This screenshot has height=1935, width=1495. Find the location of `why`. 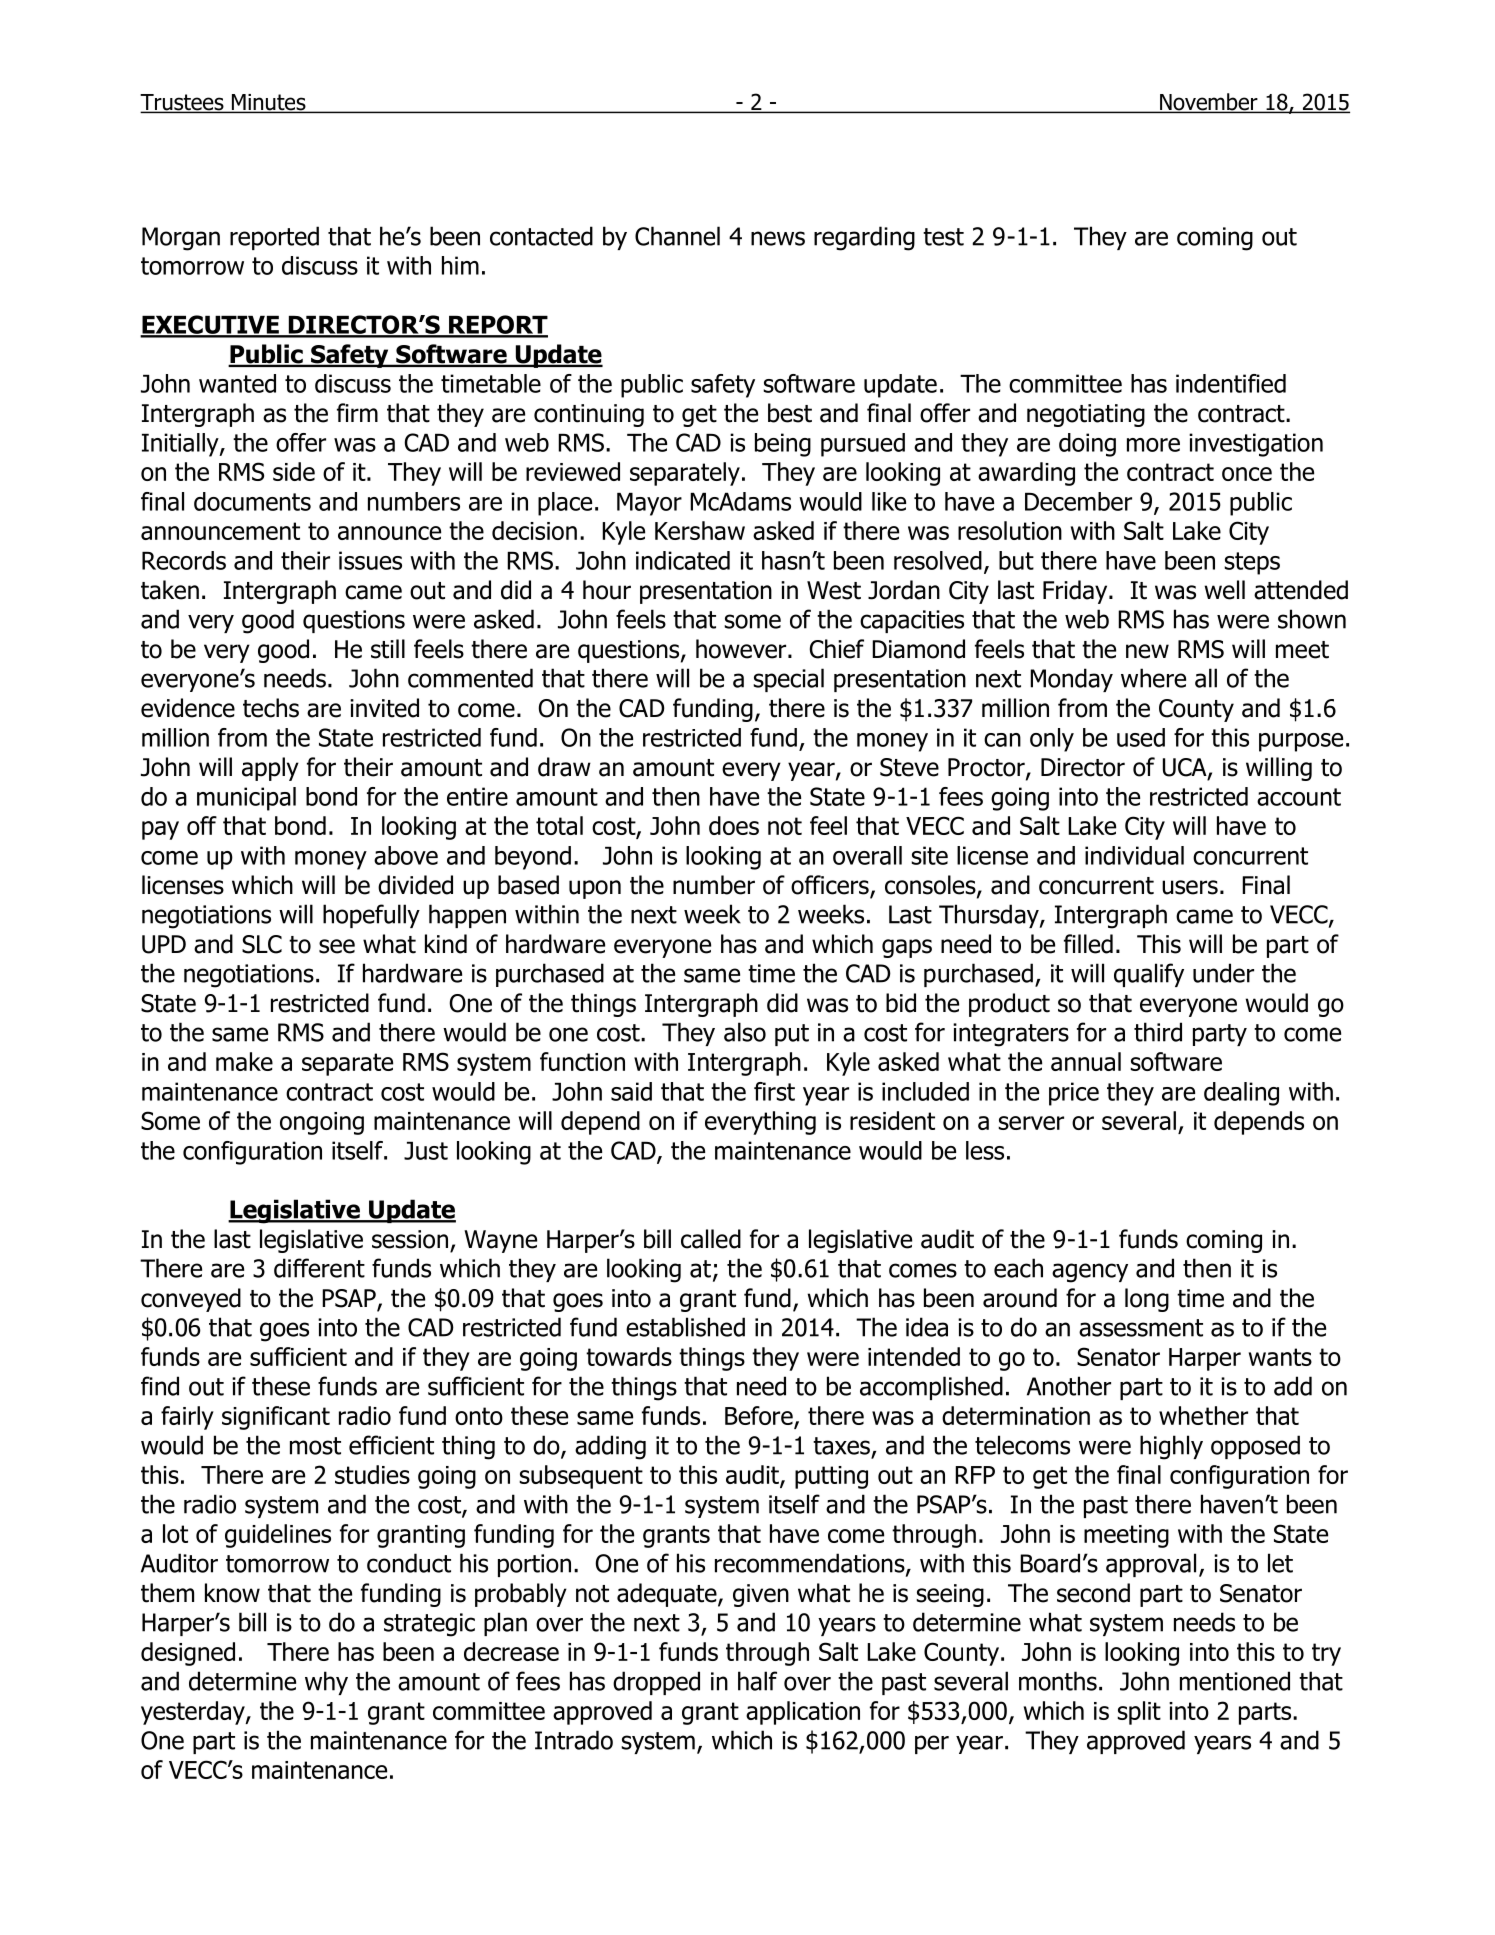

why is located at coordinates (326, 1683).
